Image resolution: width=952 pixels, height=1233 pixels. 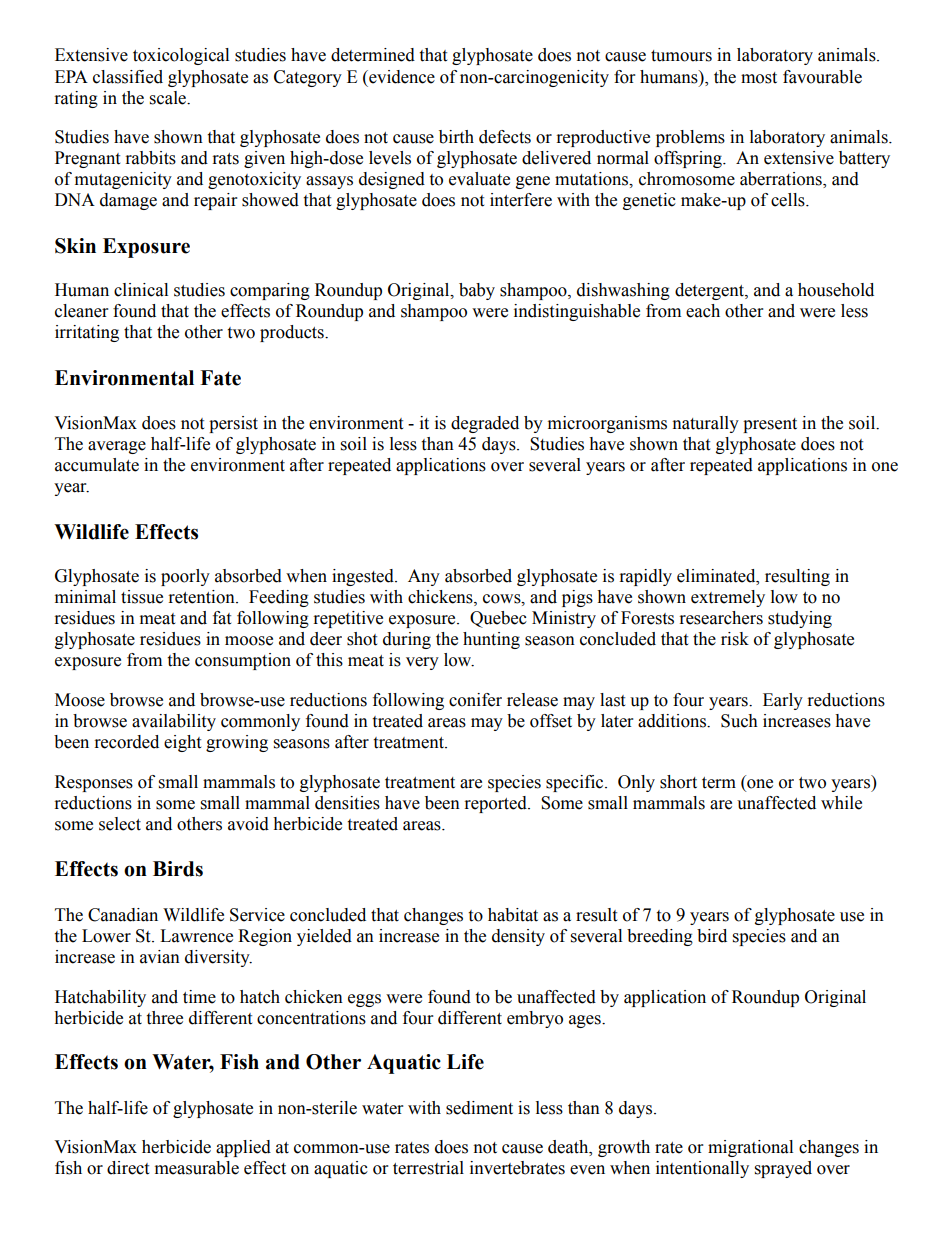 What do you see at coordinates (142, 597) in the image?
I see `tissue` at bounding box center [142, 597].
